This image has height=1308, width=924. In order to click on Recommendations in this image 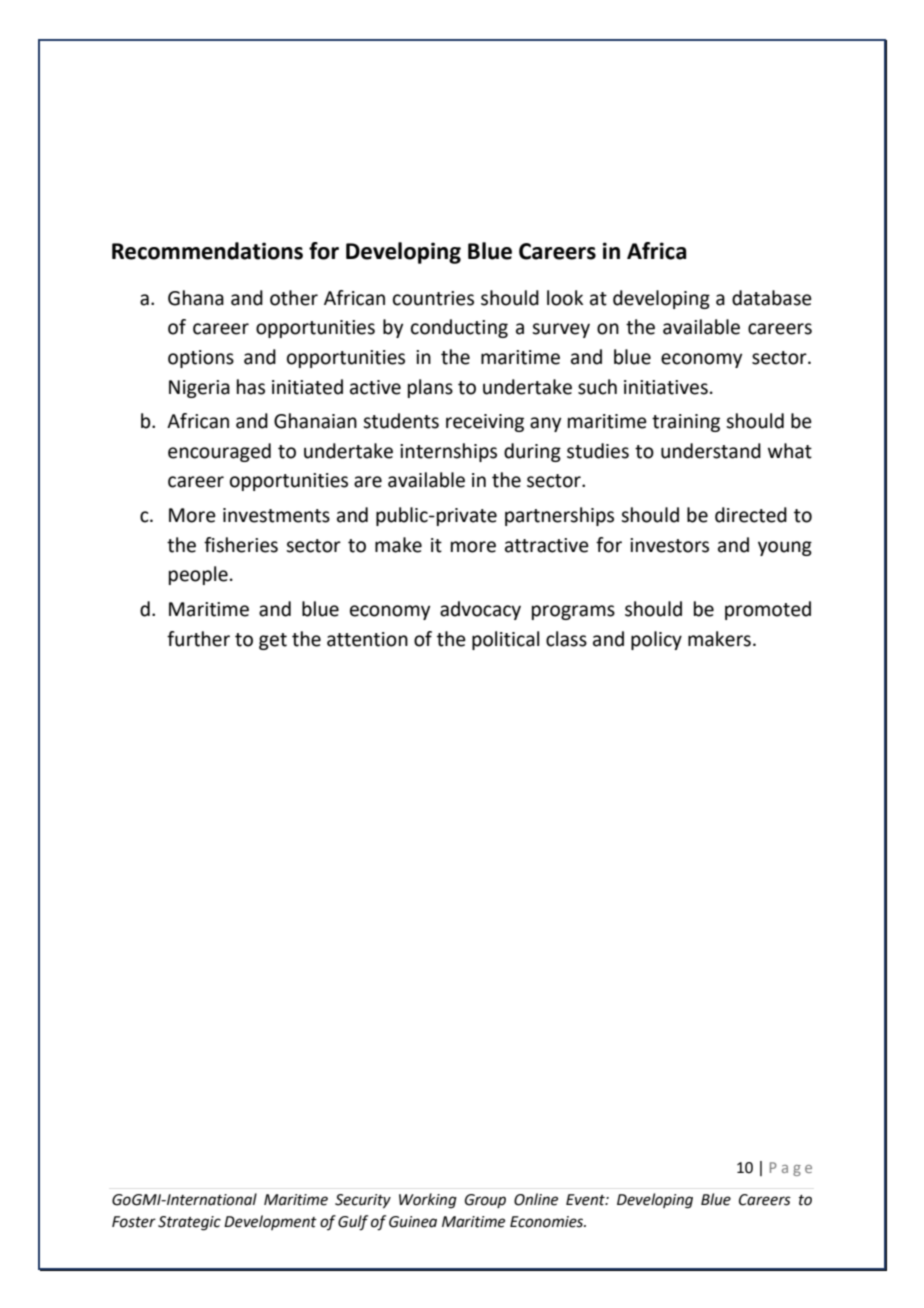, I will do `click(207, 251)`.
